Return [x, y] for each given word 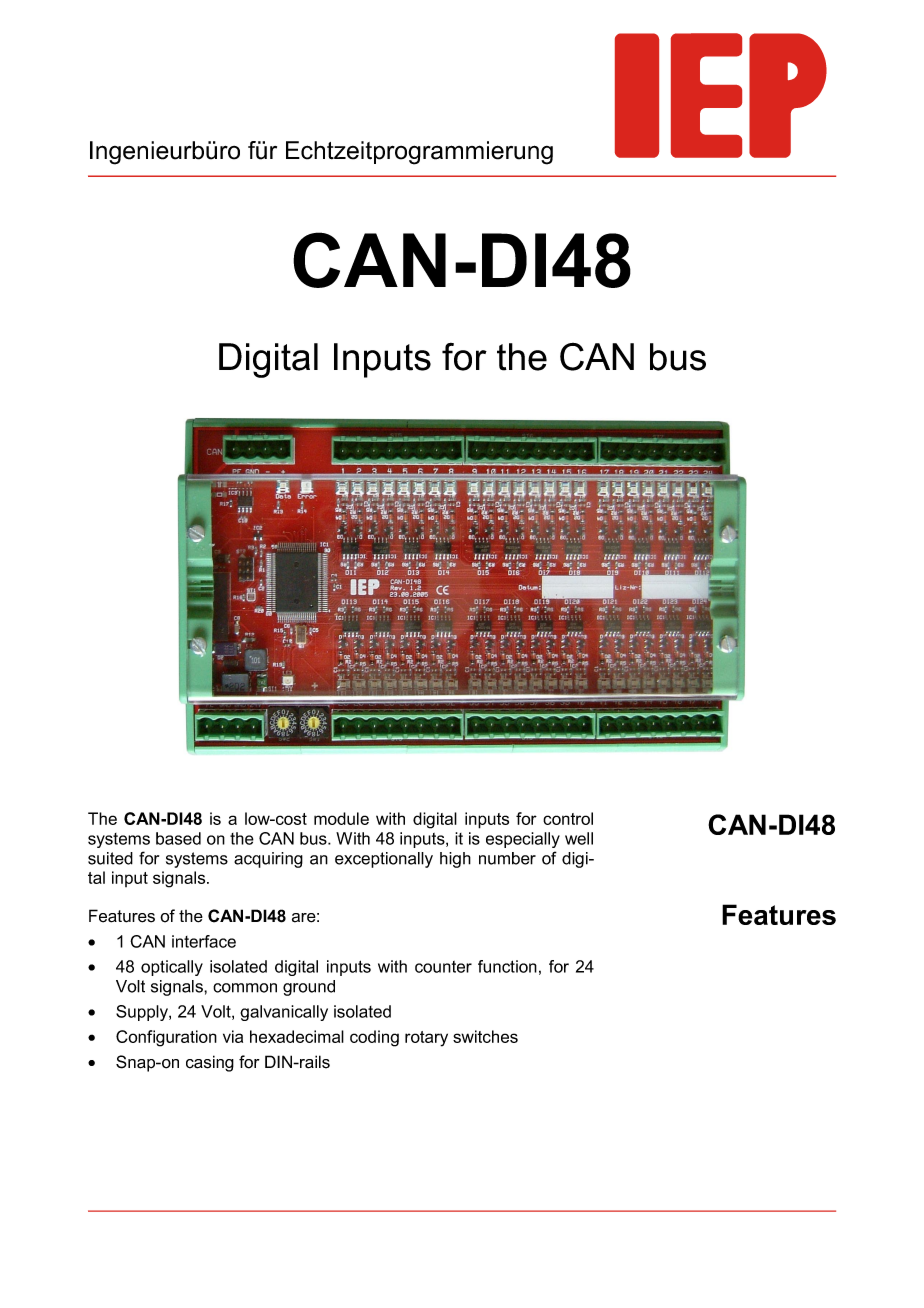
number [507, 858]
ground [309, 988]
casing [210, 1063]
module [341, 818]
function [507, 966]
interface [204, 941]
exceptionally [384, 860]
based [178, 838]
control [568, 818]
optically [172, 968]
